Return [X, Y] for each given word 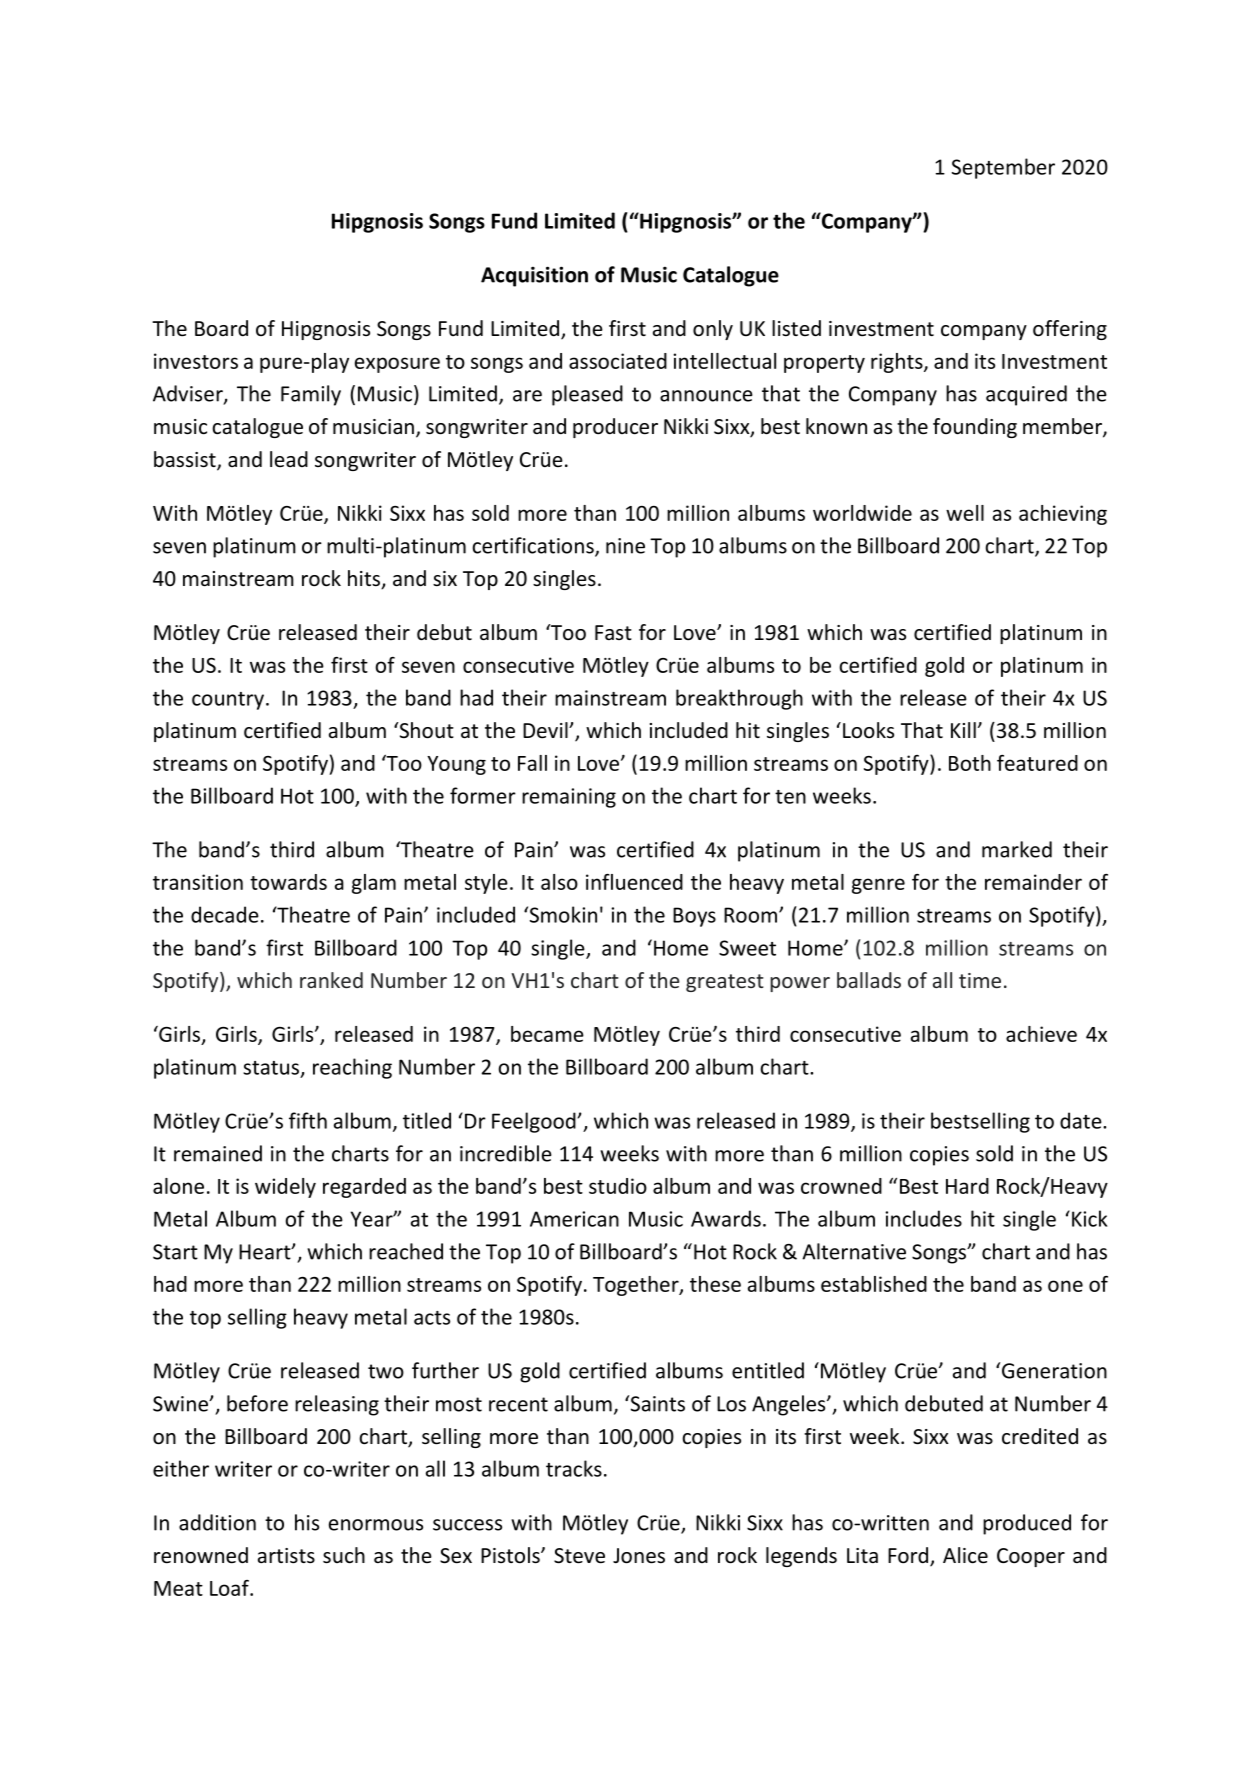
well [965, 513]
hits [365, 579]
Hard [967, 1186]
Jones [639, 1556]
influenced [634, 882]
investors [196, 361]
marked [1017, 849]
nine [625, 546]
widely [285, 1188]
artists [286, 1555]
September [1003, 168]
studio [618, 1186]
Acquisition [534, 276]
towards [288, 882]
